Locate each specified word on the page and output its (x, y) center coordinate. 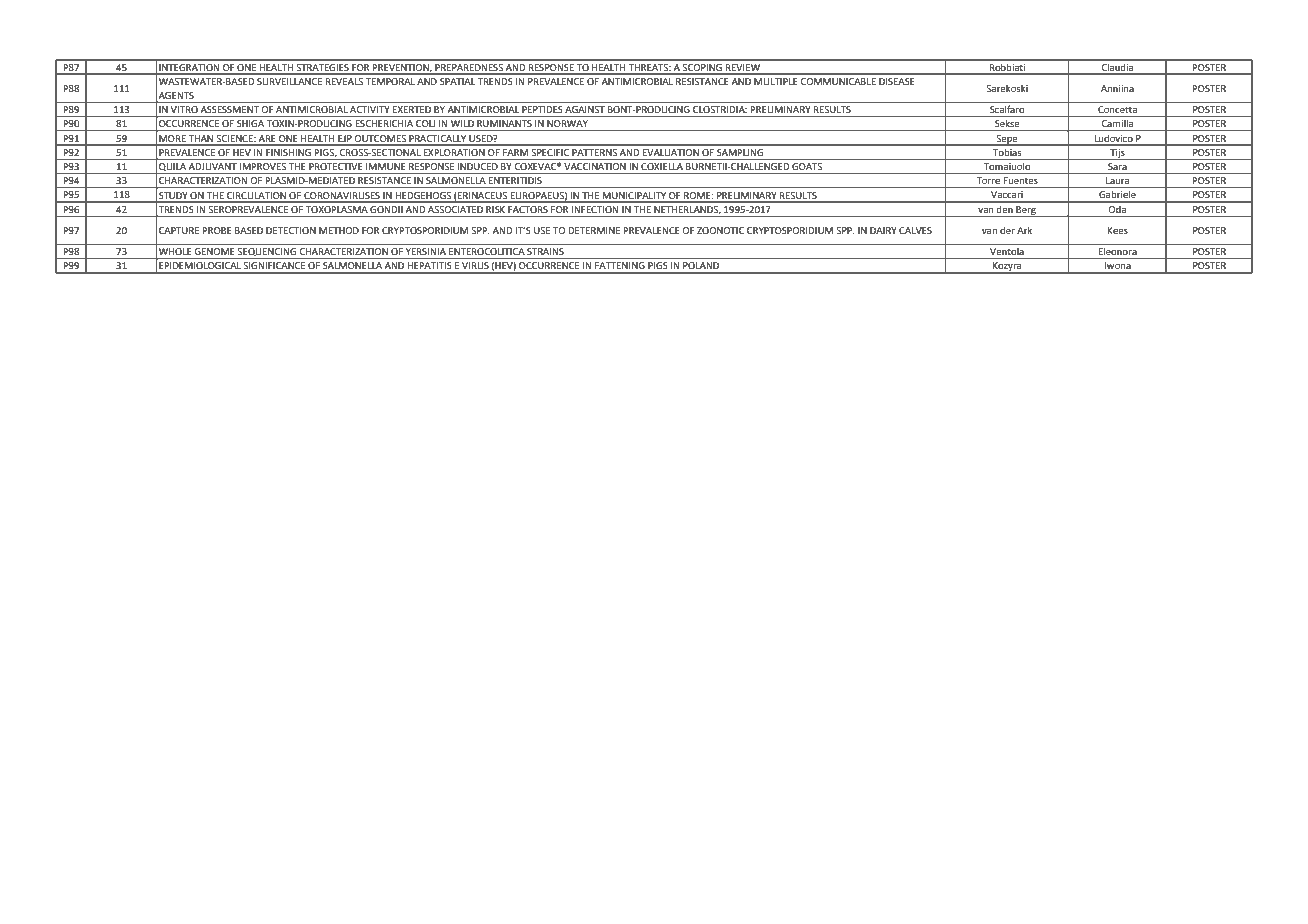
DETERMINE (594, 230)
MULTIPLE (776, 81)
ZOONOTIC (720, 230)
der (1007, 230)
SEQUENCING (267, 253)
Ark (1024, 230)
